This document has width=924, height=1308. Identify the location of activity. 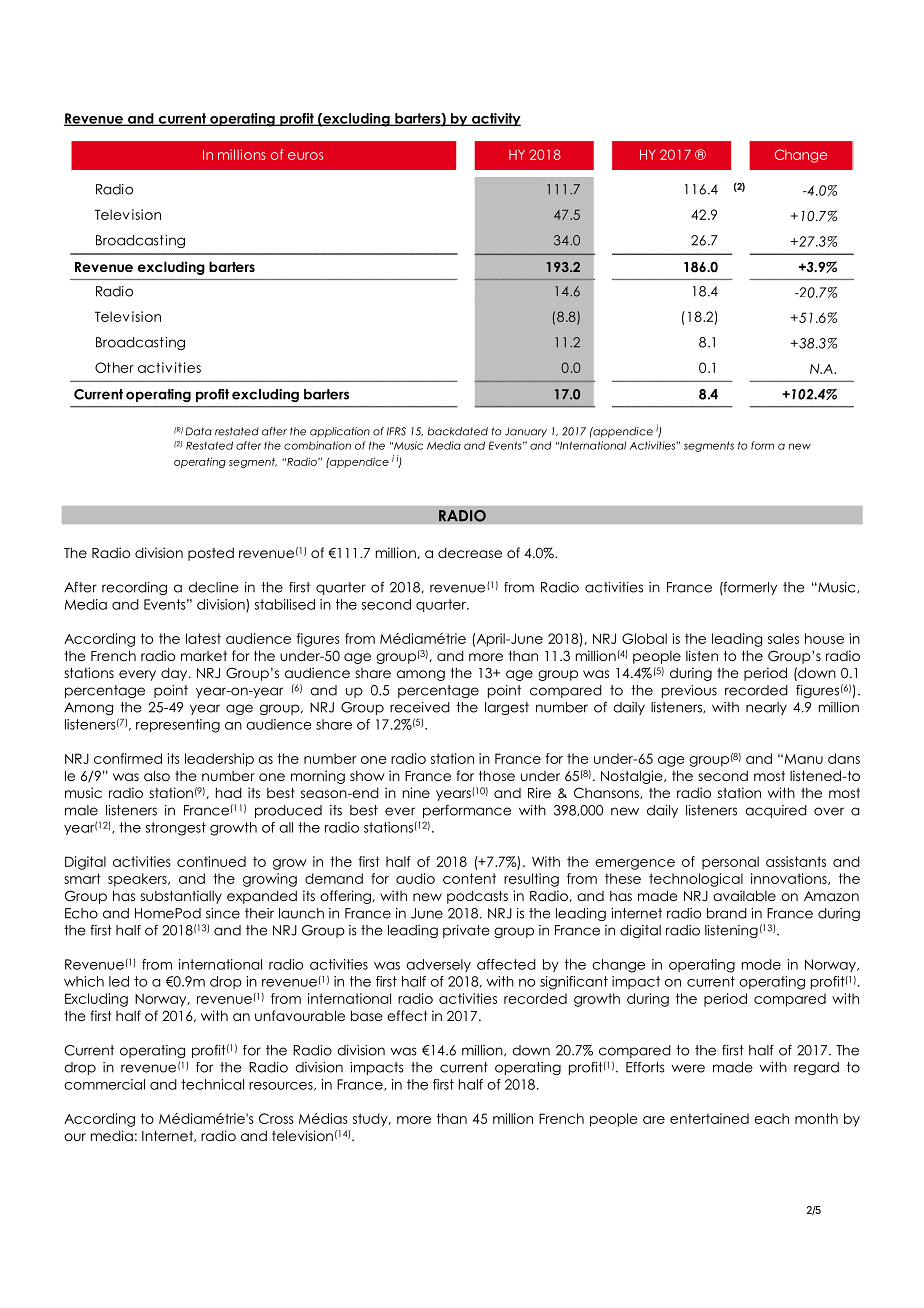
(495, 120).
